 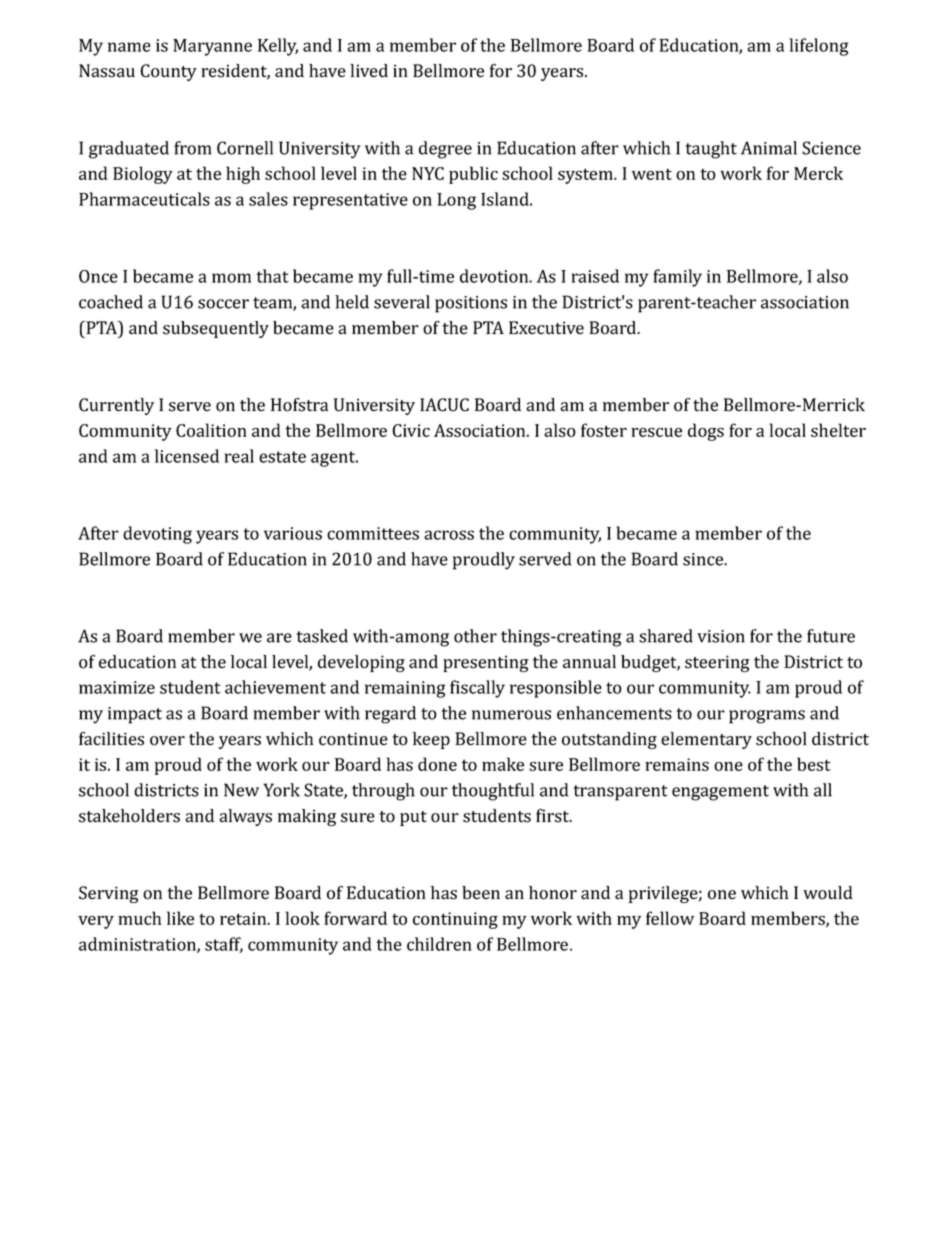 What do you see at coordinates (168, 72) in the screenshot?
I see `County` at bounding box center [168, 72].
